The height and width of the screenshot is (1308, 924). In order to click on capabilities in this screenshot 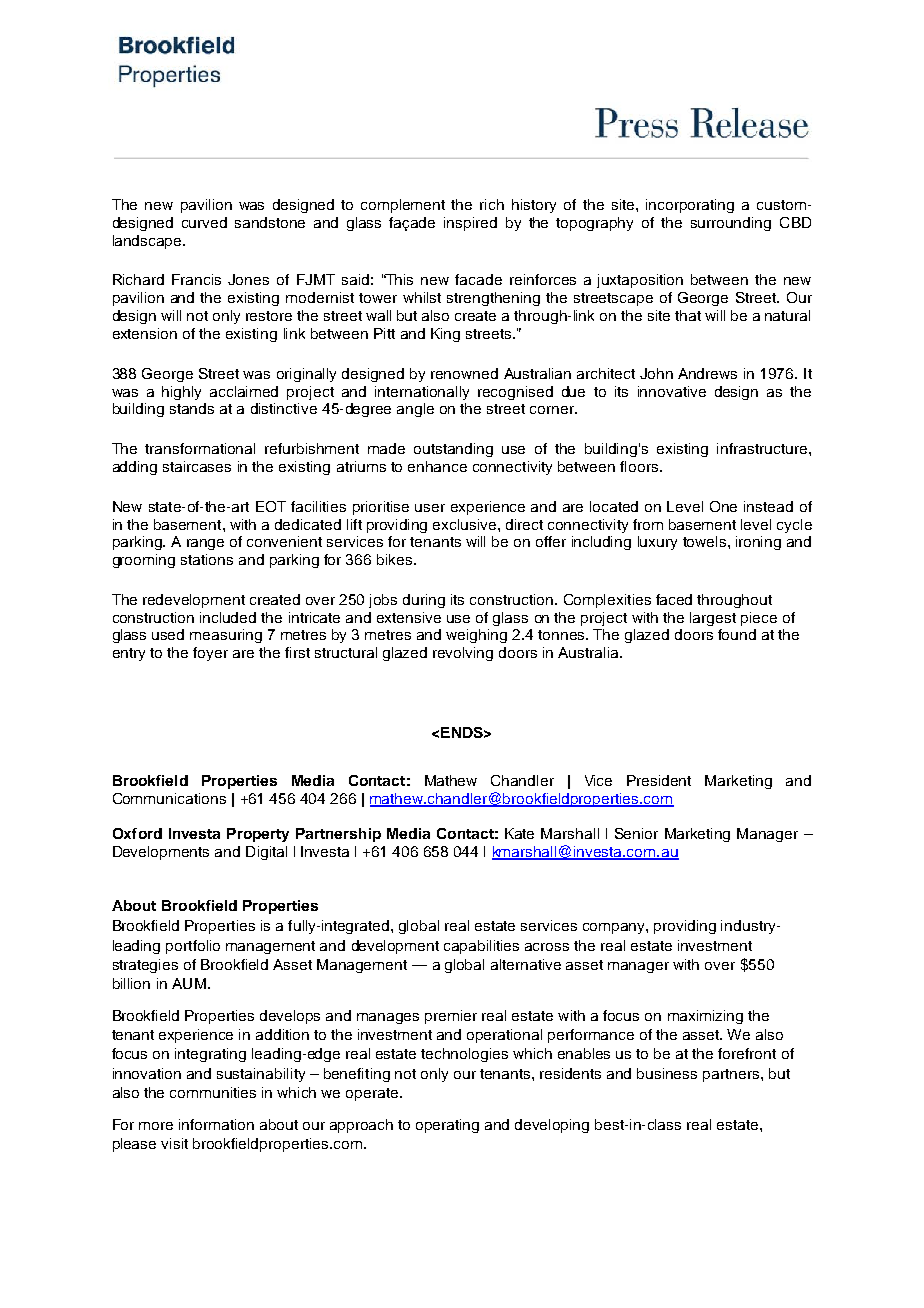, I will do `click(481, 947)`.
